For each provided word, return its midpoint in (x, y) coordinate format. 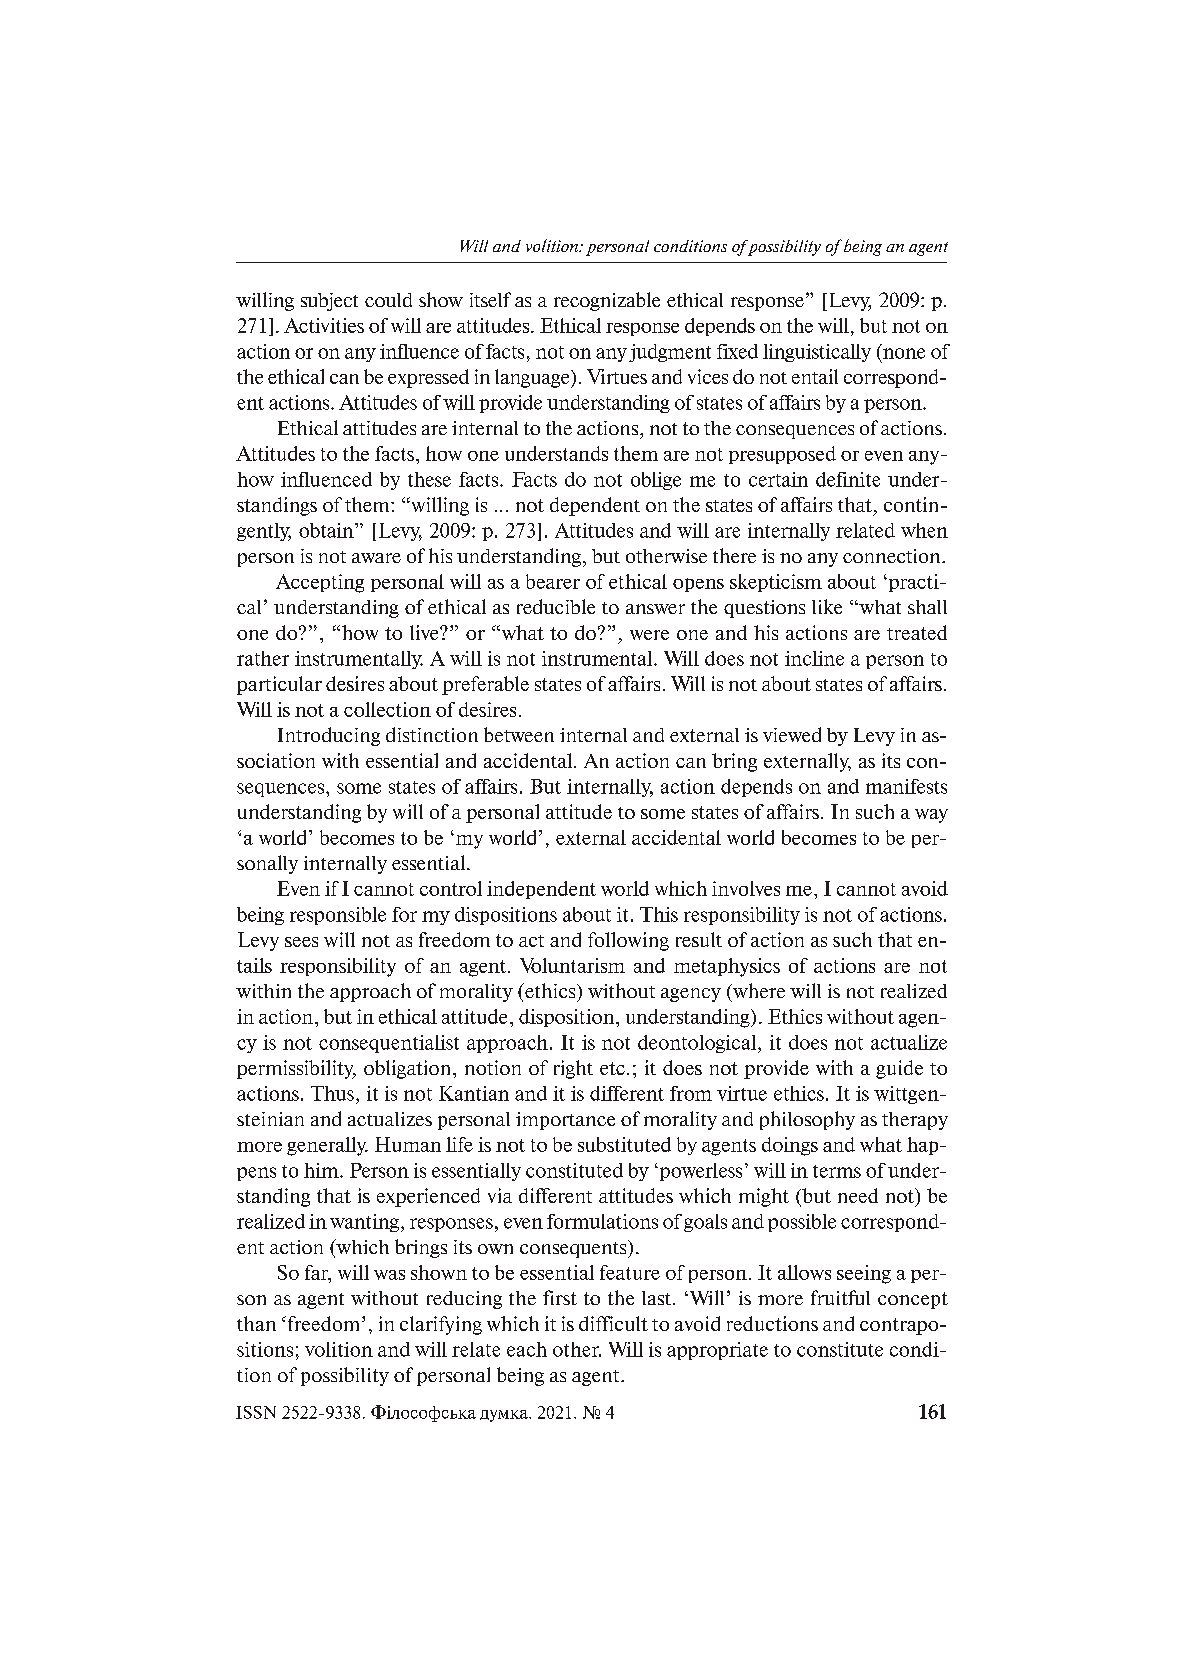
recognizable (607, 301)
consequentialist (389, 1044)
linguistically (817, 353)
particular (279, 685)
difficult (613, 1323)
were (649, 635)
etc (612, 1068)
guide (899, 1069)
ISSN (256, 1412)
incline (814, 658)
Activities (324, 325)
